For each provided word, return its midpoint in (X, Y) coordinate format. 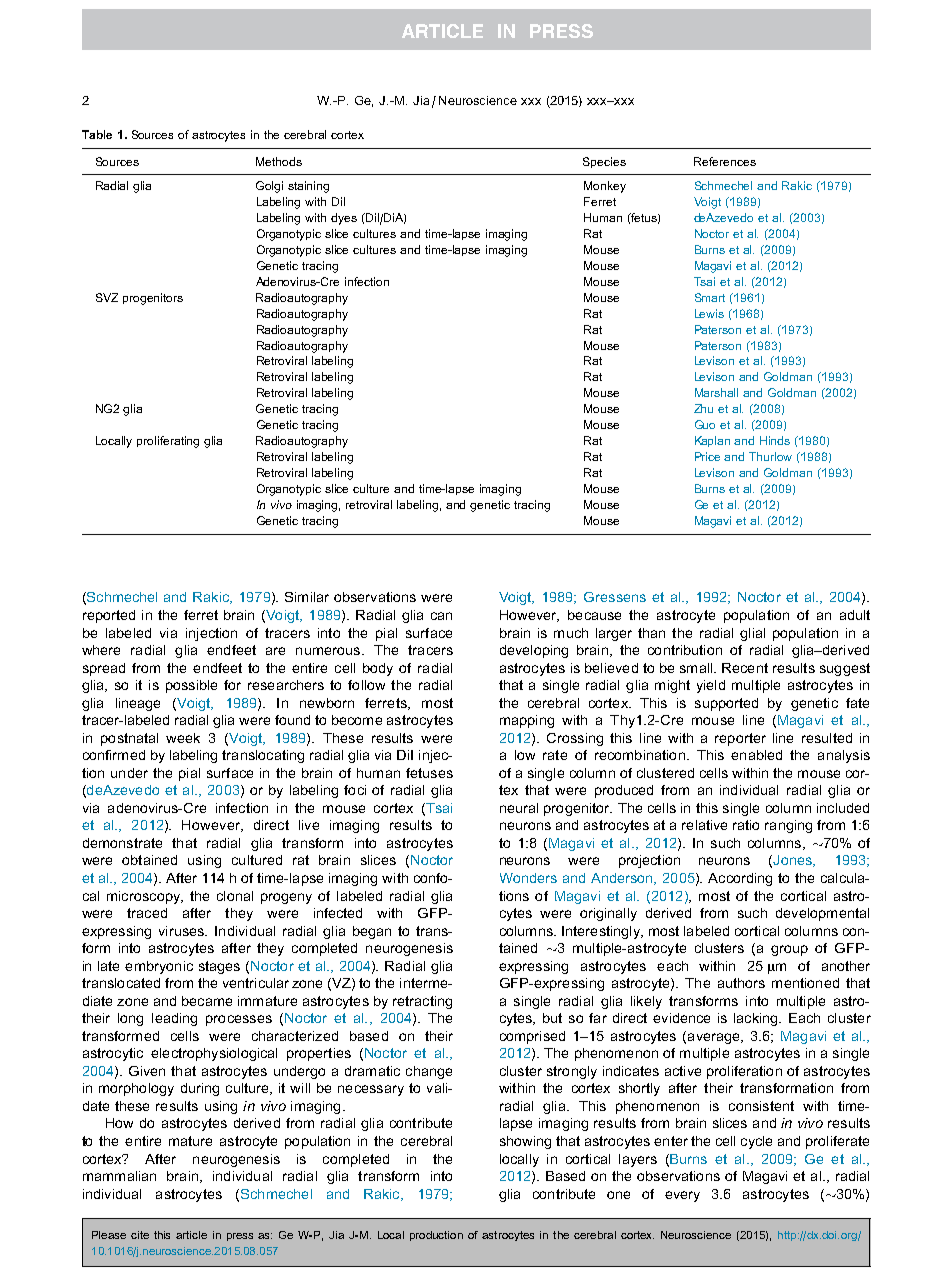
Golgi (269, 187)
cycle (756, 1142)
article (191, 1235)
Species (604, 162)
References (725, 161)
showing (525, 1142)
